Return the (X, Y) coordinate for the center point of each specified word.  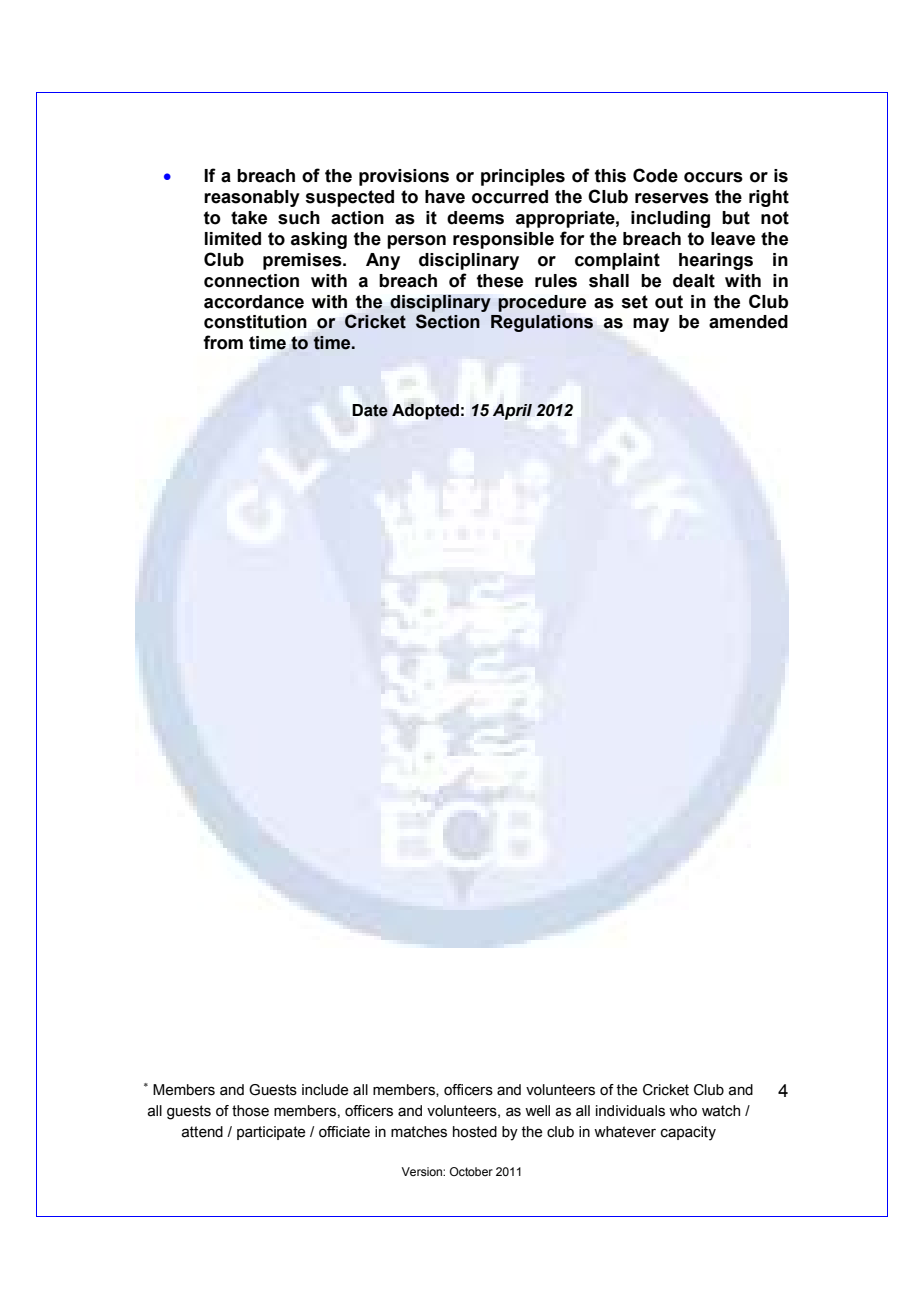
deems (475, 218)
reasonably (252, 198)
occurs (713, 177)
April (512, 412)
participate (271, 1133)
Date (370, 410)
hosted (475, 1132)
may (651, 325)
